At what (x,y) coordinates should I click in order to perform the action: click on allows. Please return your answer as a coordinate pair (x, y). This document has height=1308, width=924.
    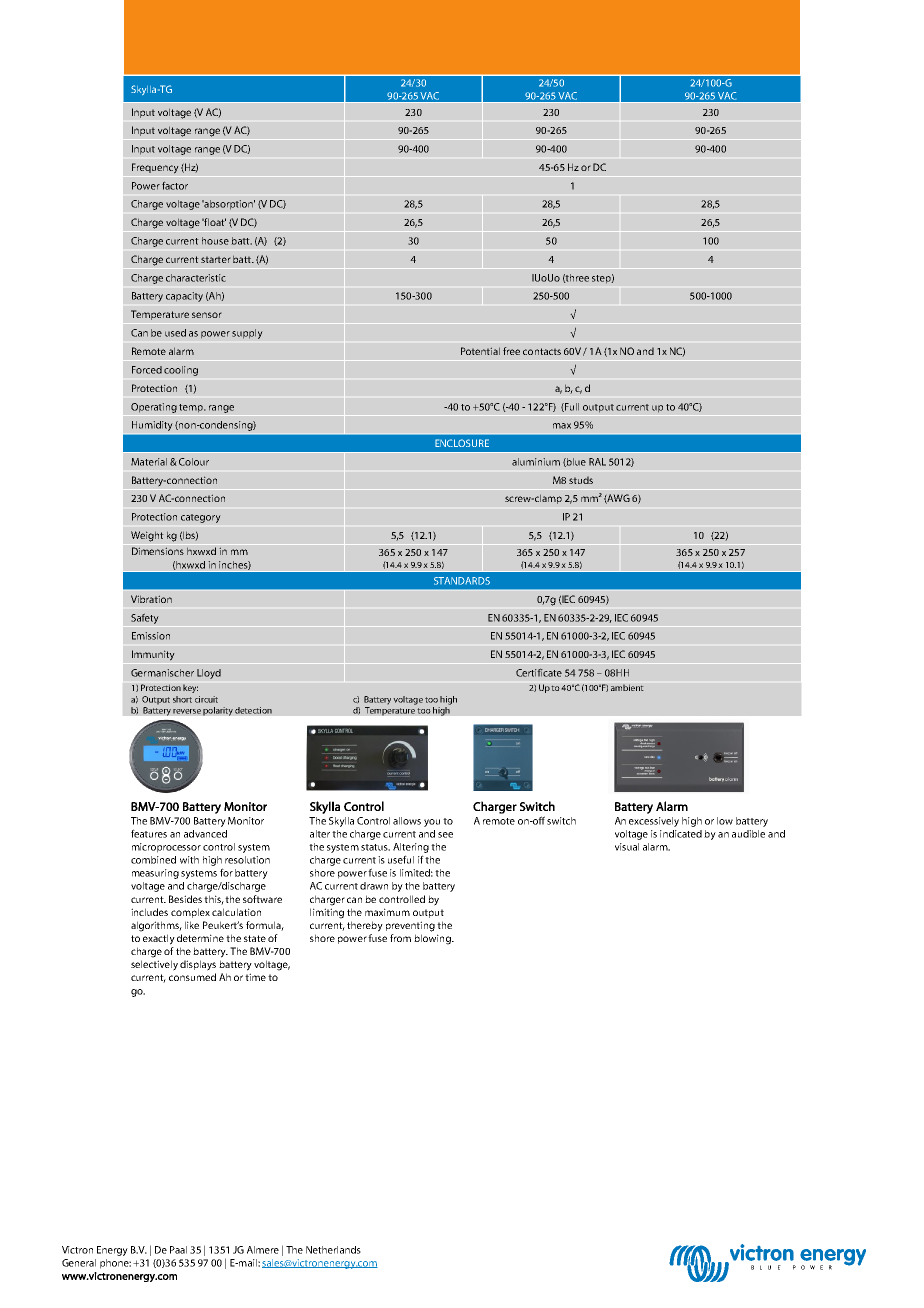
    Looking at the image, I should click on (407, 821).
